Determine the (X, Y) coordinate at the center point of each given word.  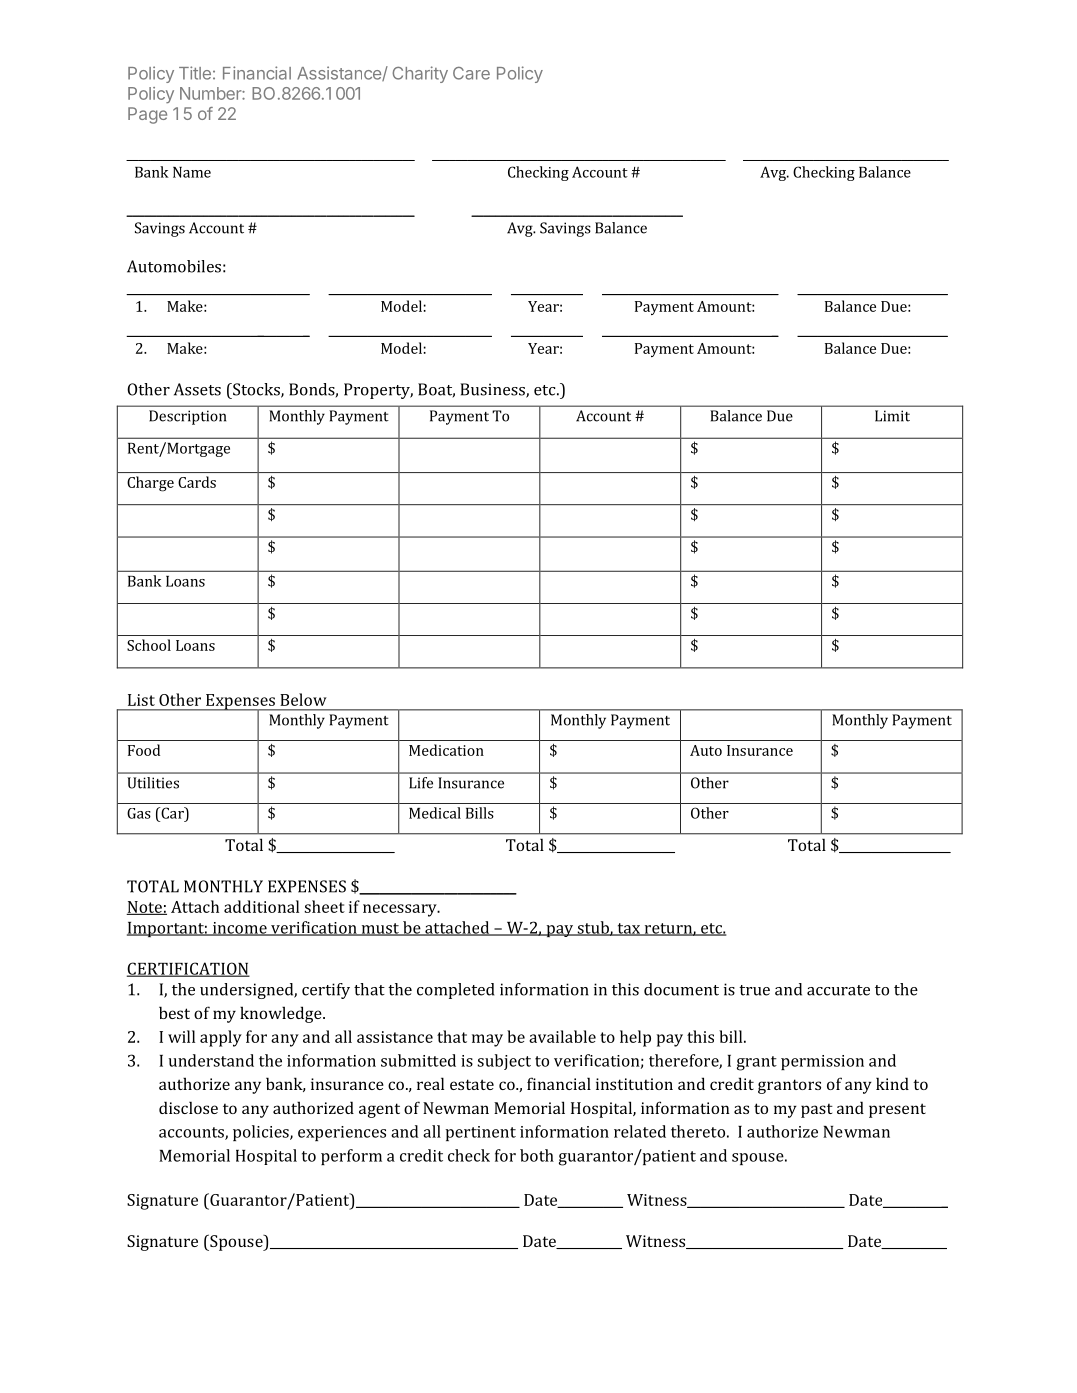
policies (262, 1133)
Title (195, 73)
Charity (420, 74)
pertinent (480, 1133)
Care (471, 73)
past (817, 1111)
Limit (892, 416)
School (149, 645)
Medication (446, 750)
